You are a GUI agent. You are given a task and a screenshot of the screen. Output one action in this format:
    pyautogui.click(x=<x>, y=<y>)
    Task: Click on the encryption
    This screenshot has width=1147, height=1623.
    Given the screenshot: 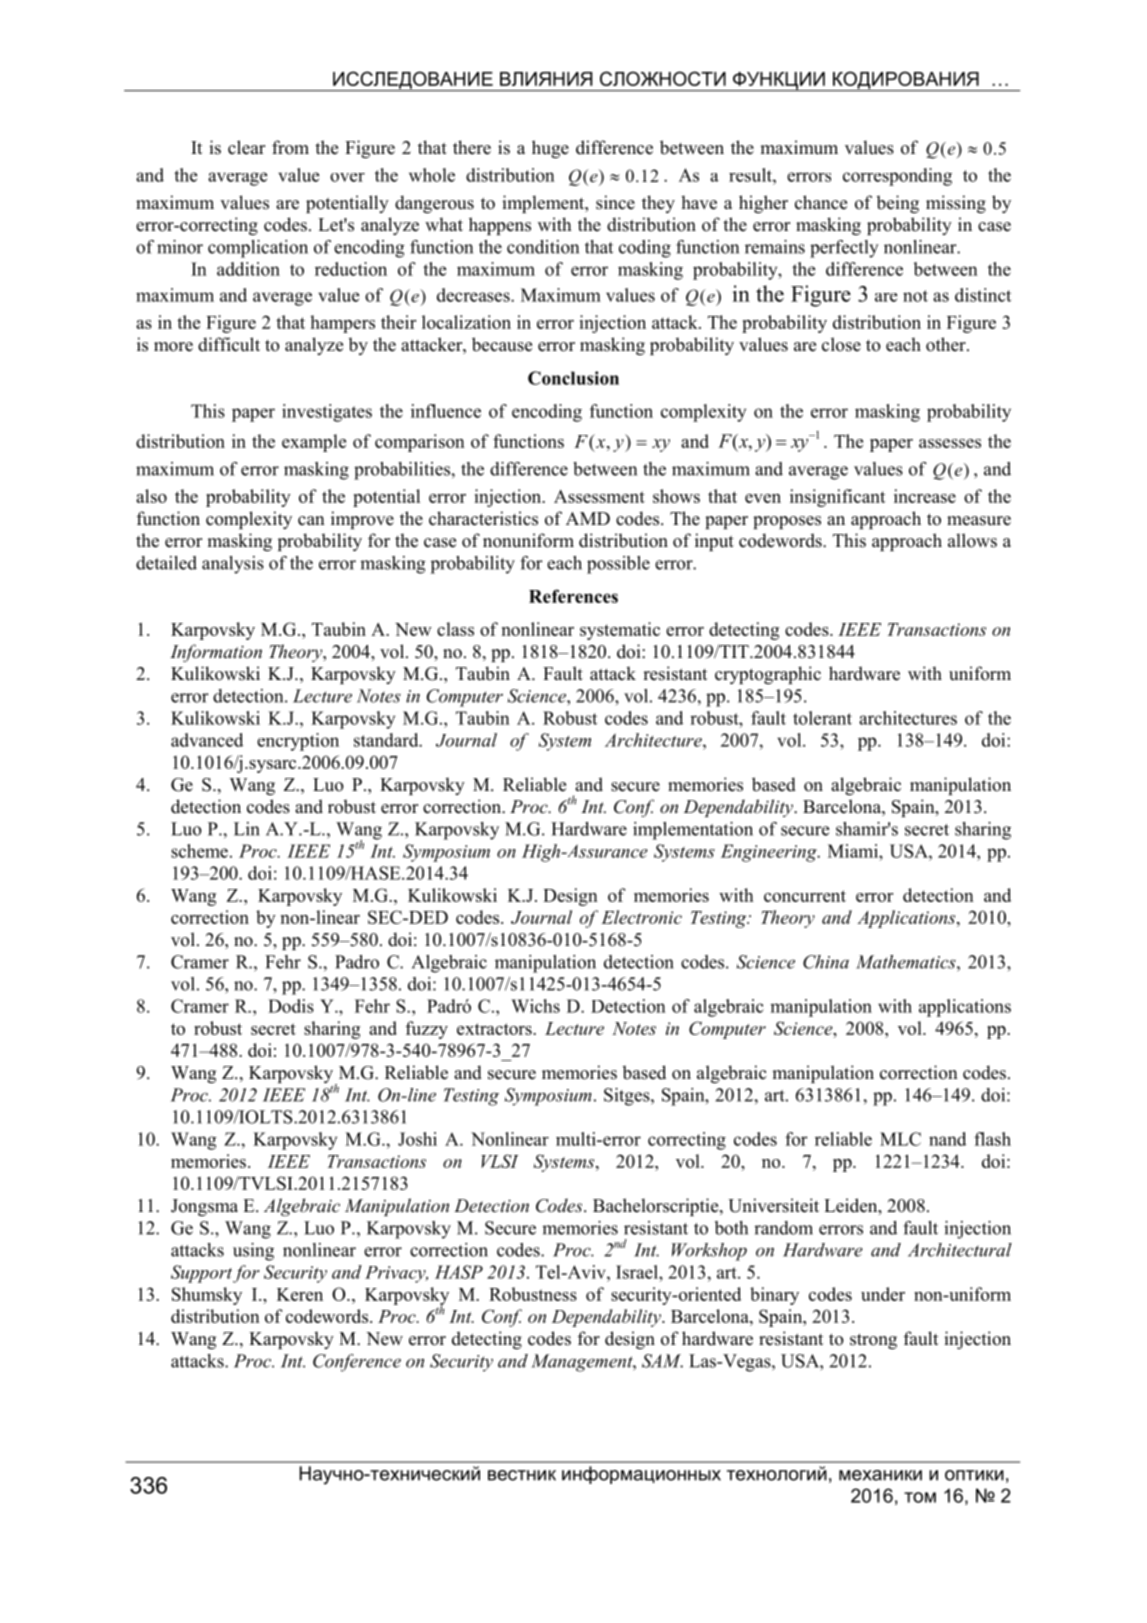 What is the action you would take?
    pyautogui.click(x=298, y=742)
